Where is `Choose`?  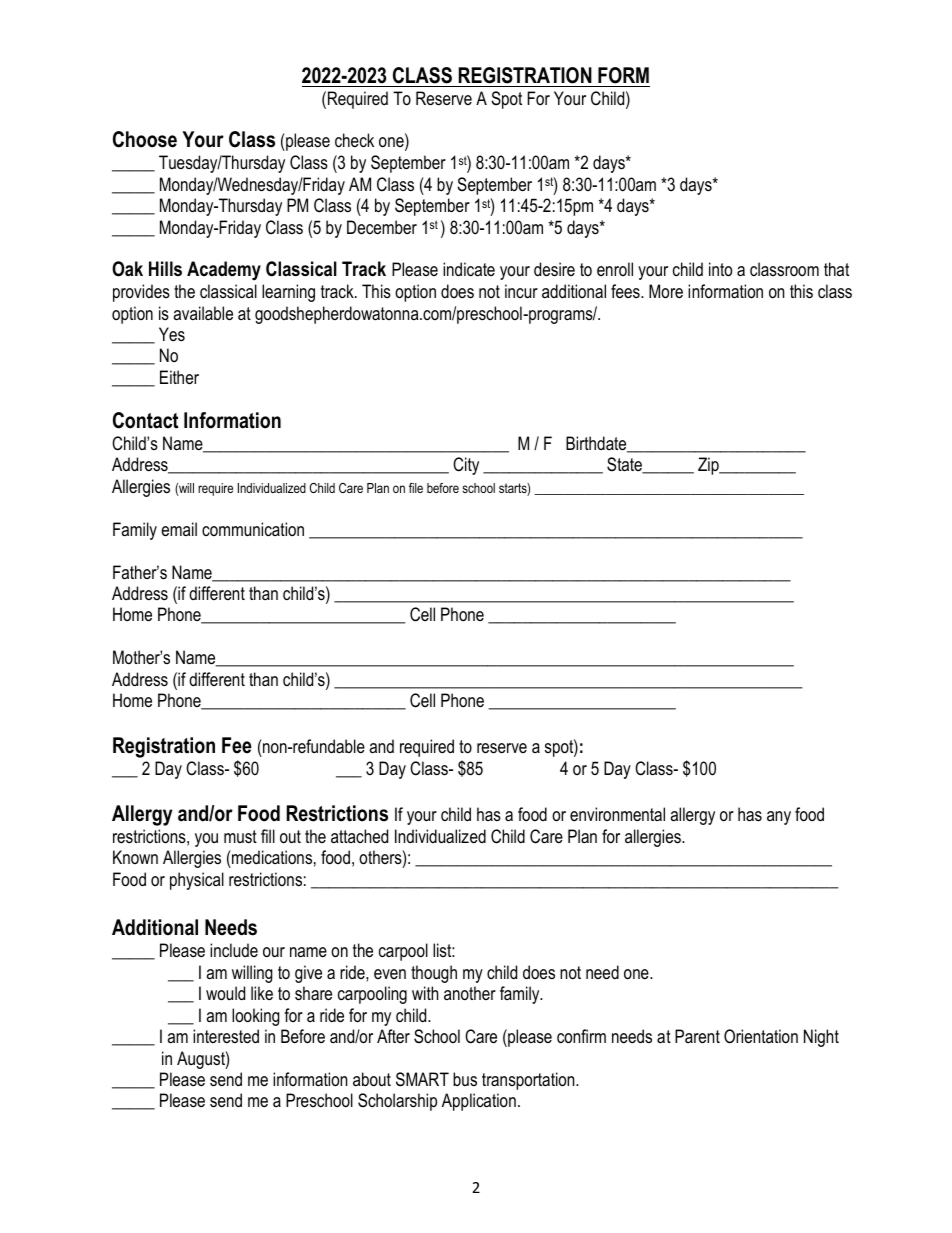
Choose is located at coordinates (145, 139).
